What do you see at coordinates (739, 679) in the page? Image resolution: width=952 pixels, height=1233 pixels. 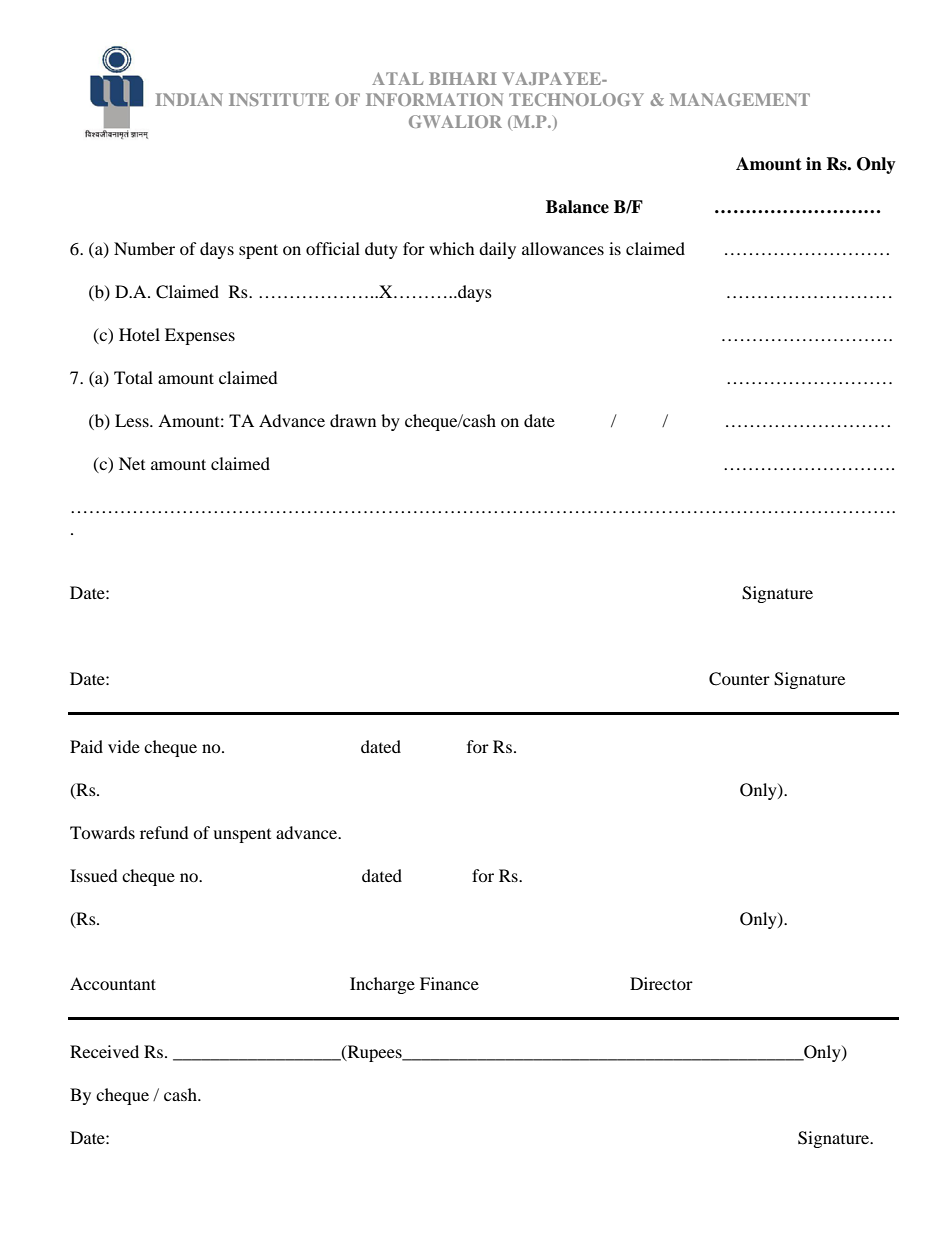 I see `Counter` at bounding box center [739, 679].
